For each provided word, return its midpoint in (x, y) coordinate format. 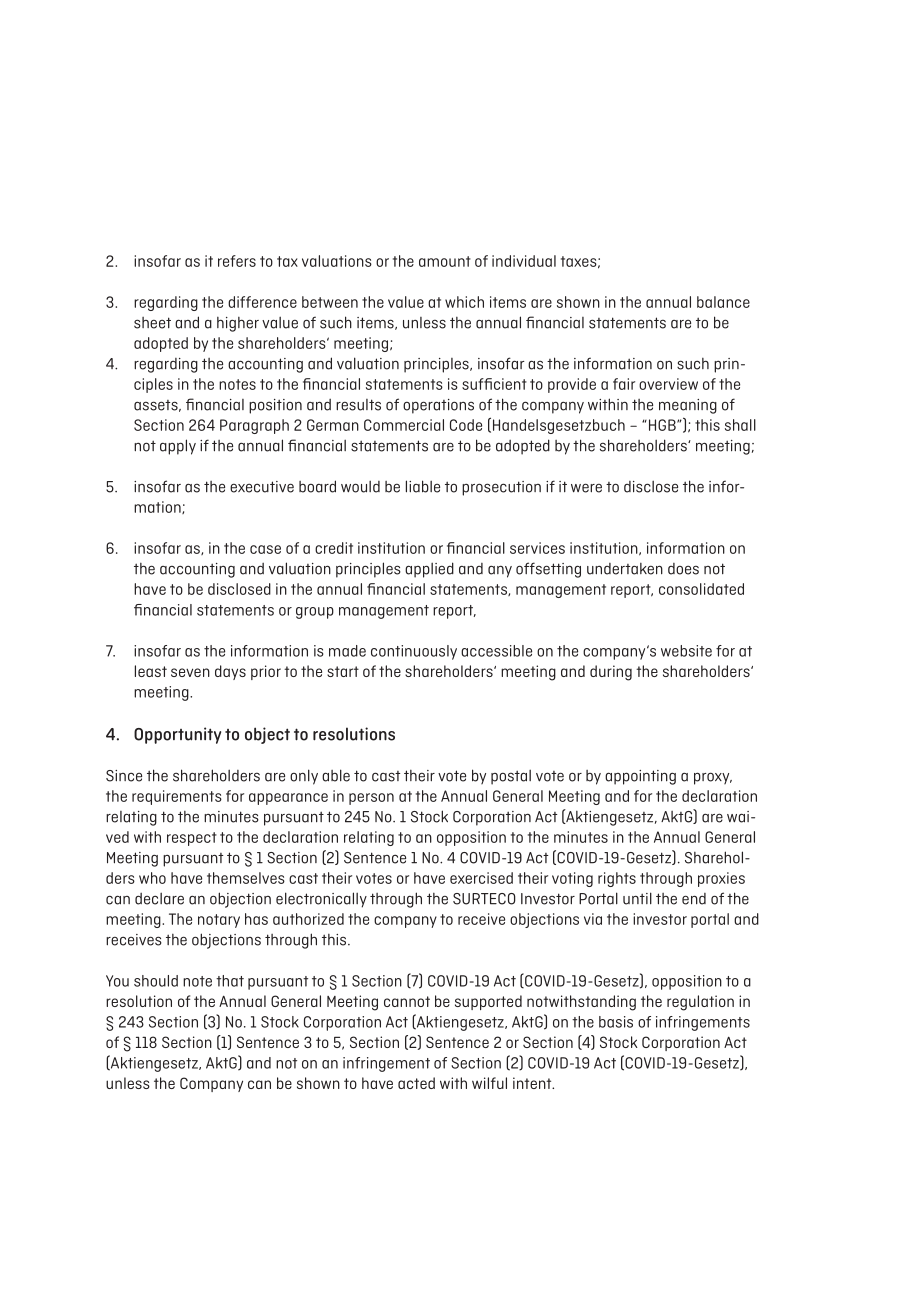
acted (416, 1083)
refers (237, 261)
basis (616, 1022)
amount (445, 261)
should (156, 981)
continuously (414, 652)
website (686, 651)
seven (190, 672)
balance (723, 302)
